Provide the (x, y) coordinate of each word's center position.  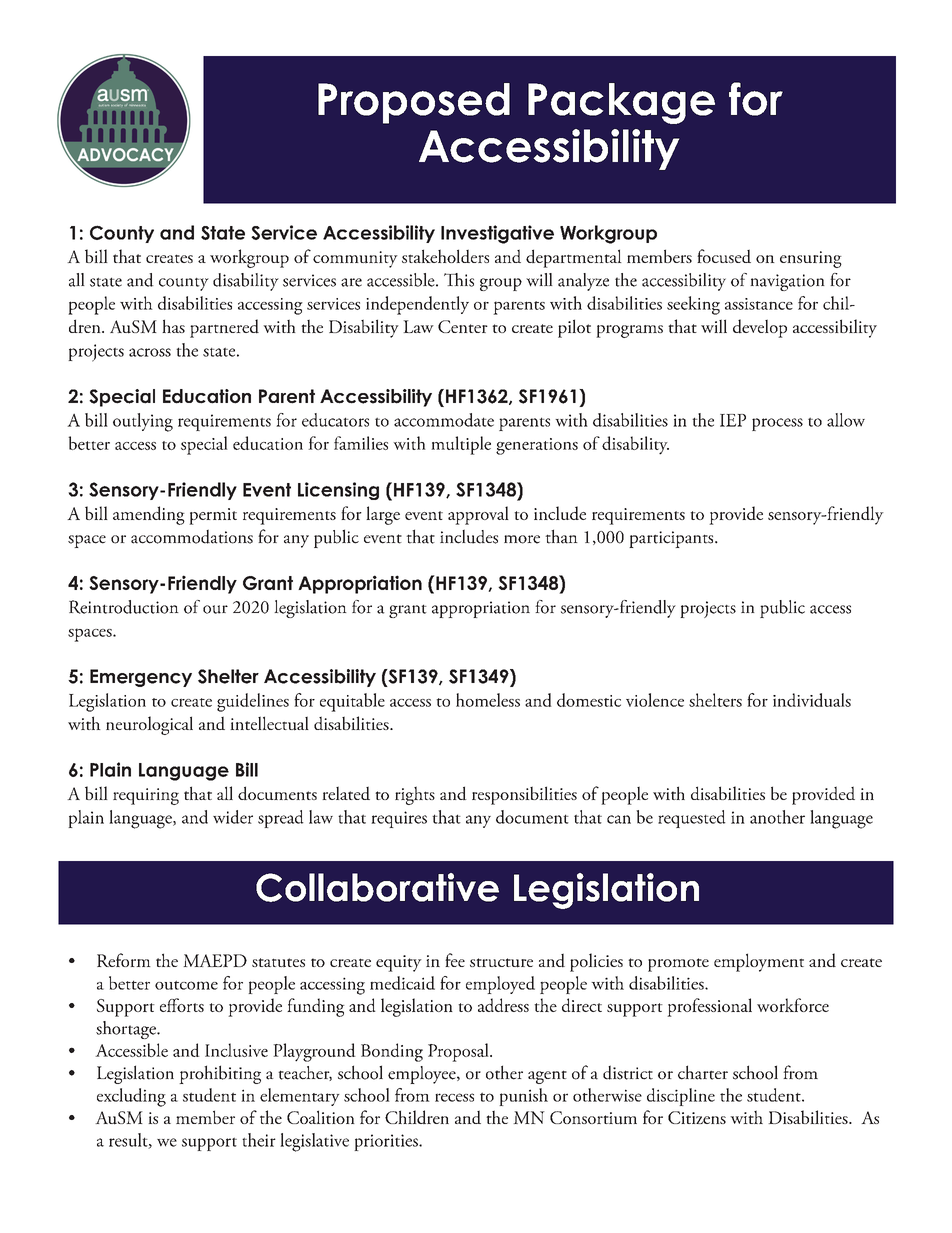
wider (233, 817)
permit (213, 516)
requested (692, 819)
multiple (461, 445)
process (777, 424)
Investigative (497, 234)
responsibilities (524, 795)
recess (454, 1097)
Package (621, 103)
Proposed (414, 103)
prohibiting (220, 1074)
